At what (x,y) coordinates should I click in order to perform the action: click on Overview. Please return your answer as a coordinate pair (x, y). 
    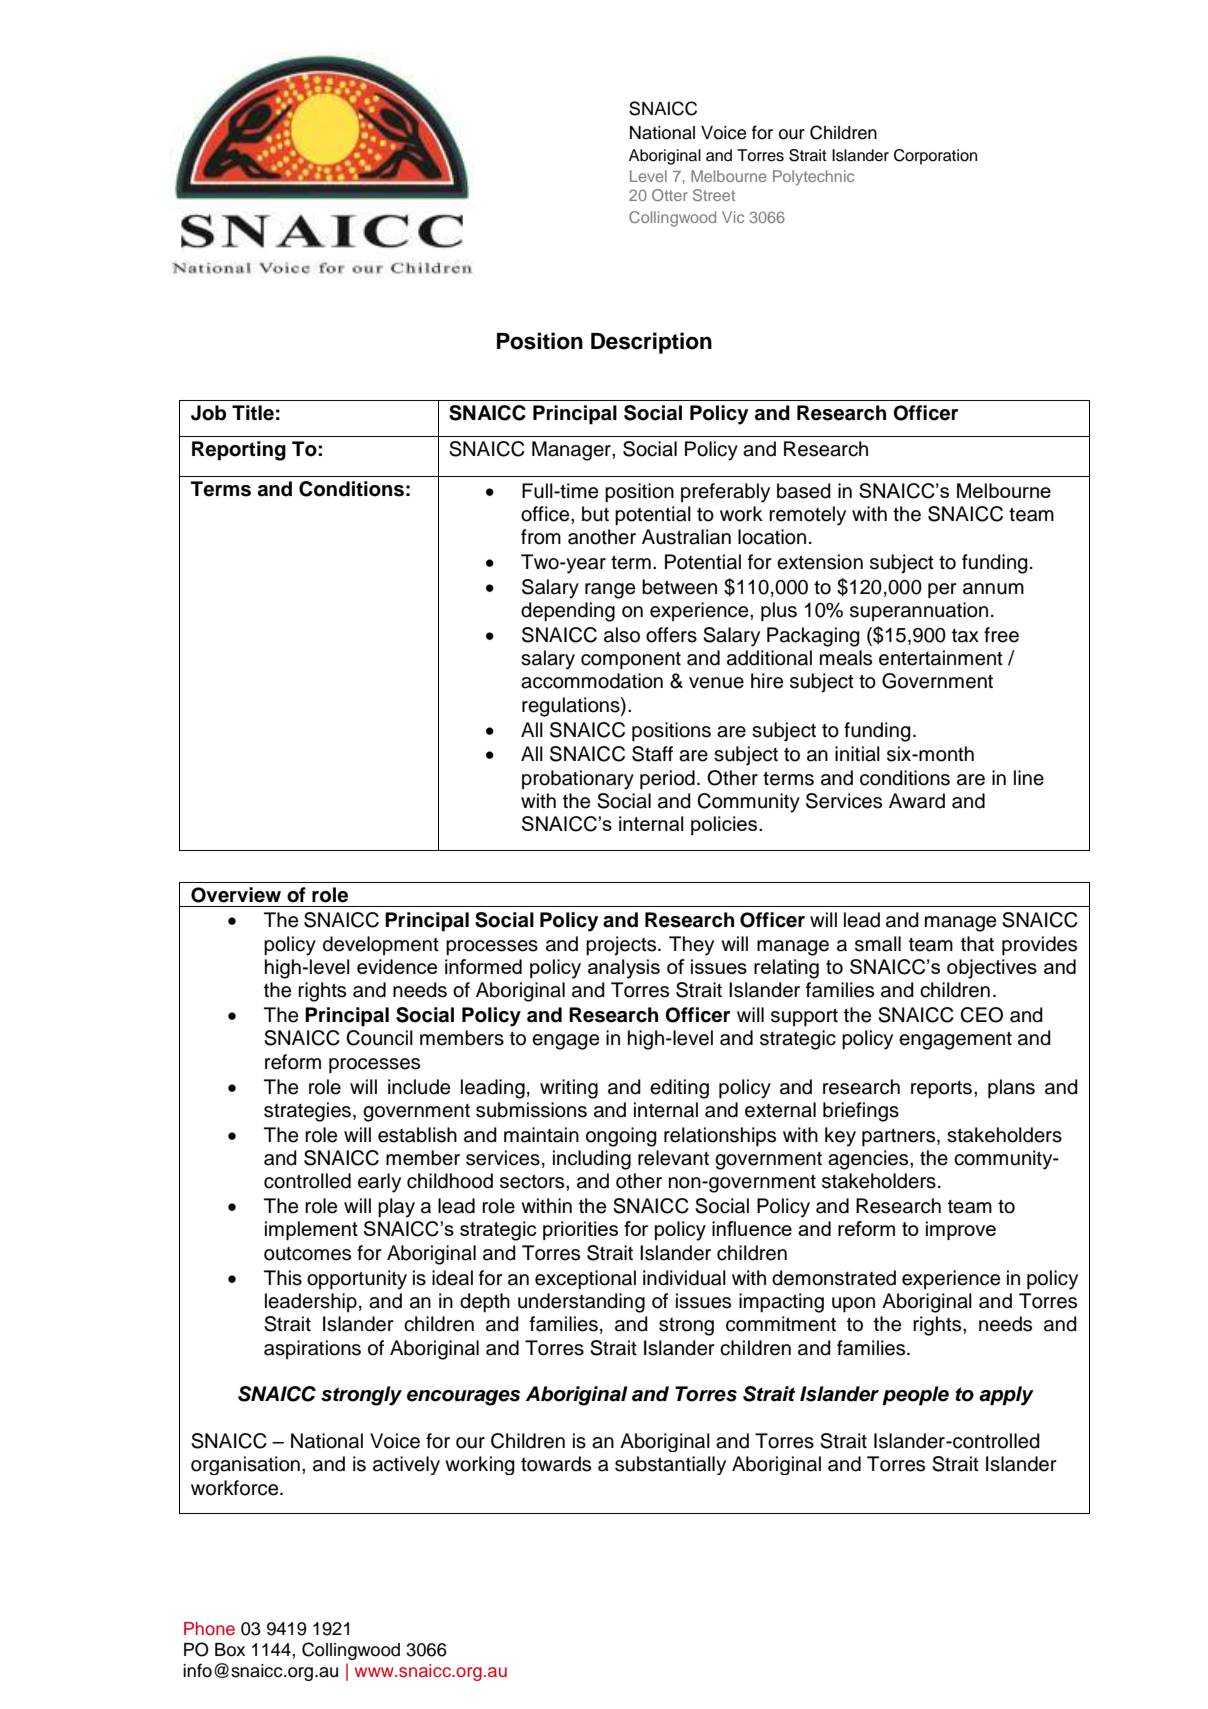
    Looking at the image, I should click on (236, 895).
